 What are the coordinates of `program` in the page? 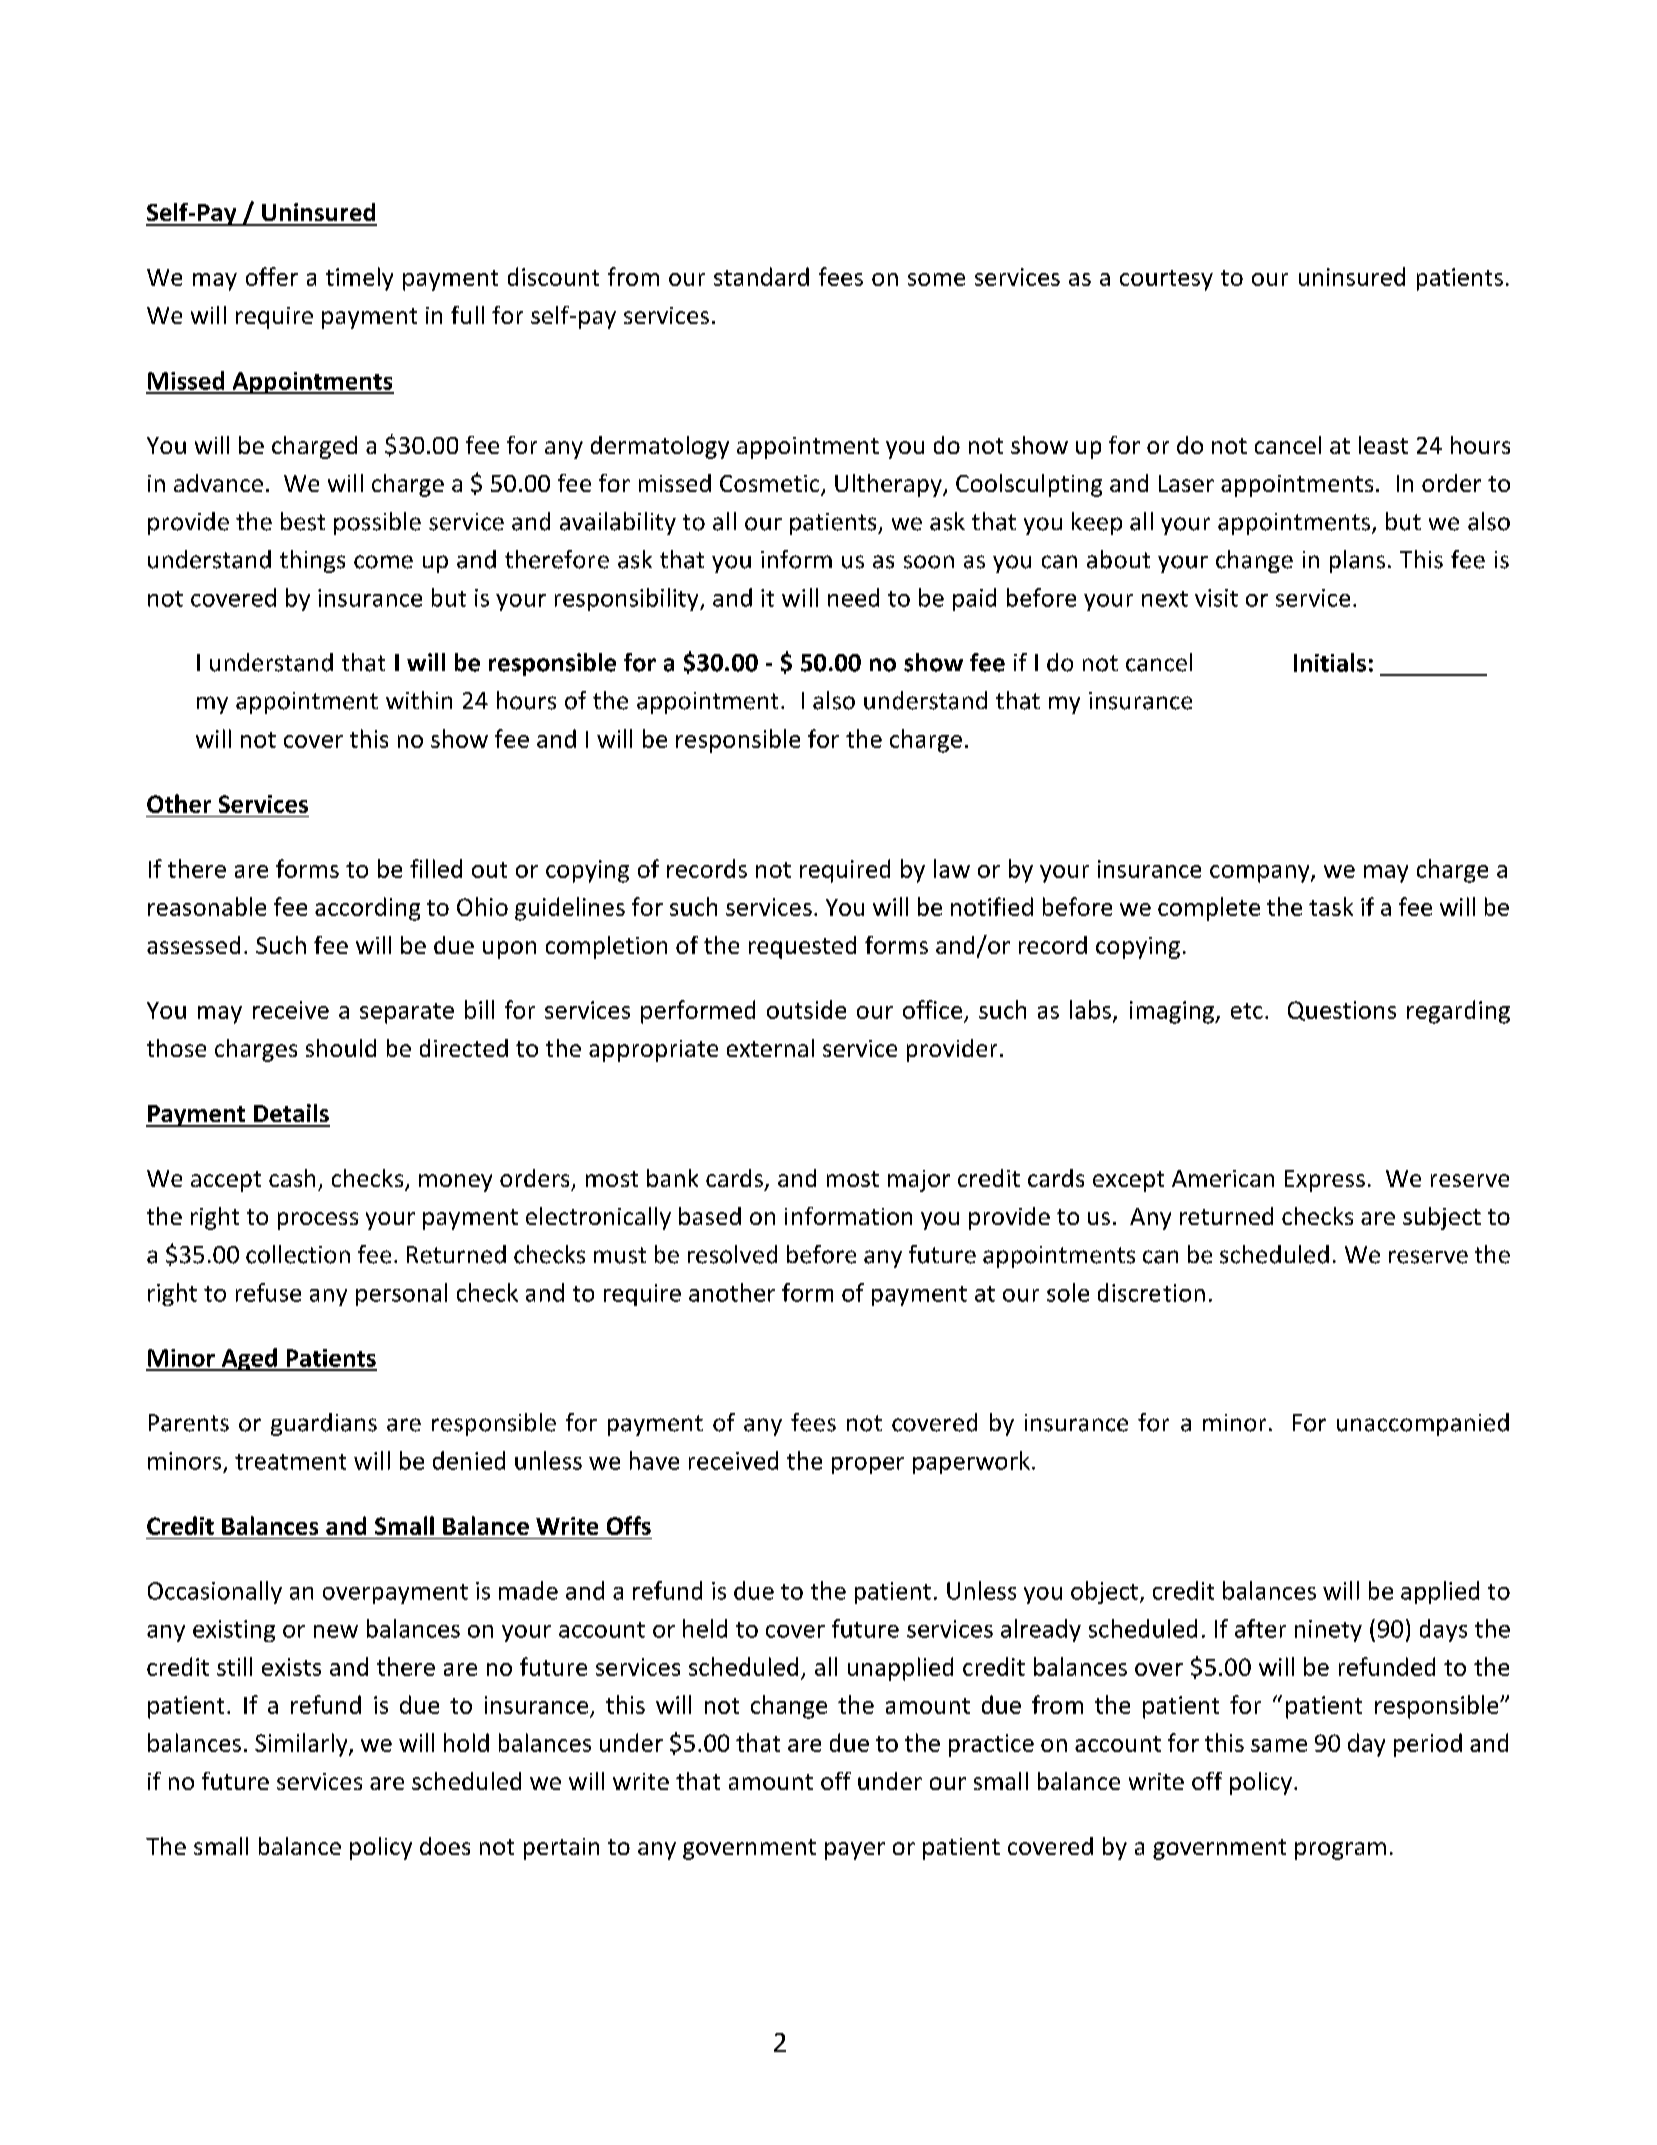 It's located at (1340, 1851).
